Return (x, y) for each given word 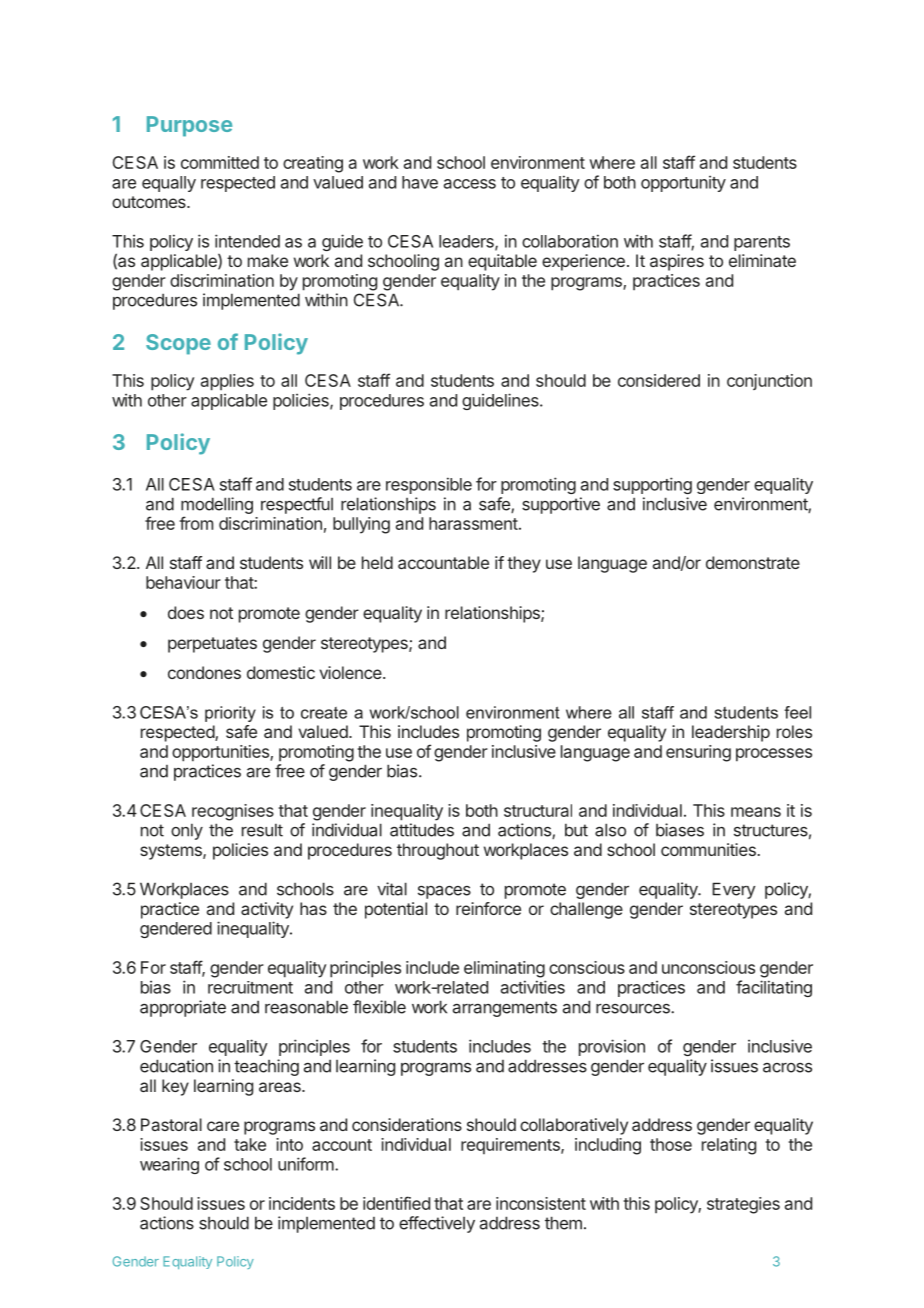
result (262, 830)
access (470, 184)
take (250, 1144)
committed (220, 162)
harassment (473, 523)
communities (708, 849)
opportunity (683, 183)
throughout (438, 851)
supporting (652, 485)
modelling (217, 505)
